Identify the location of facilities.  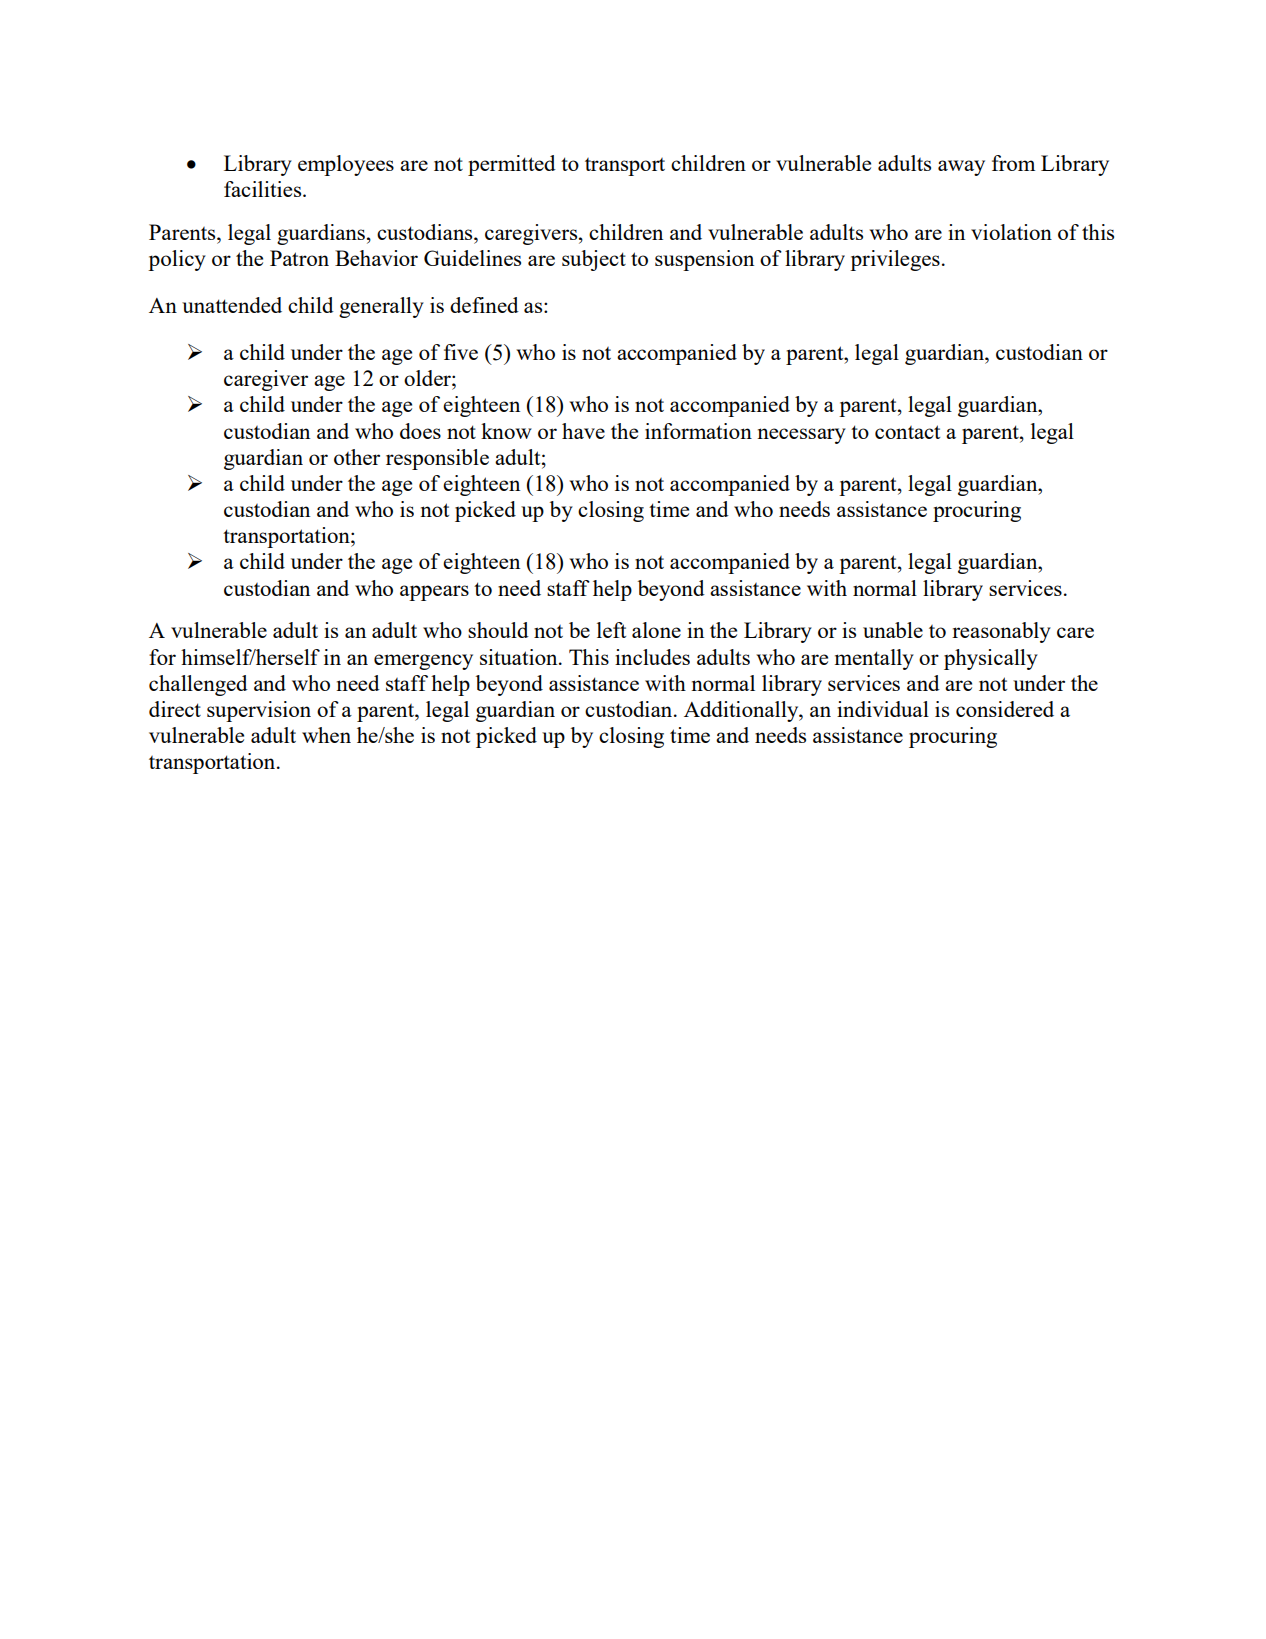
(264, 189).
